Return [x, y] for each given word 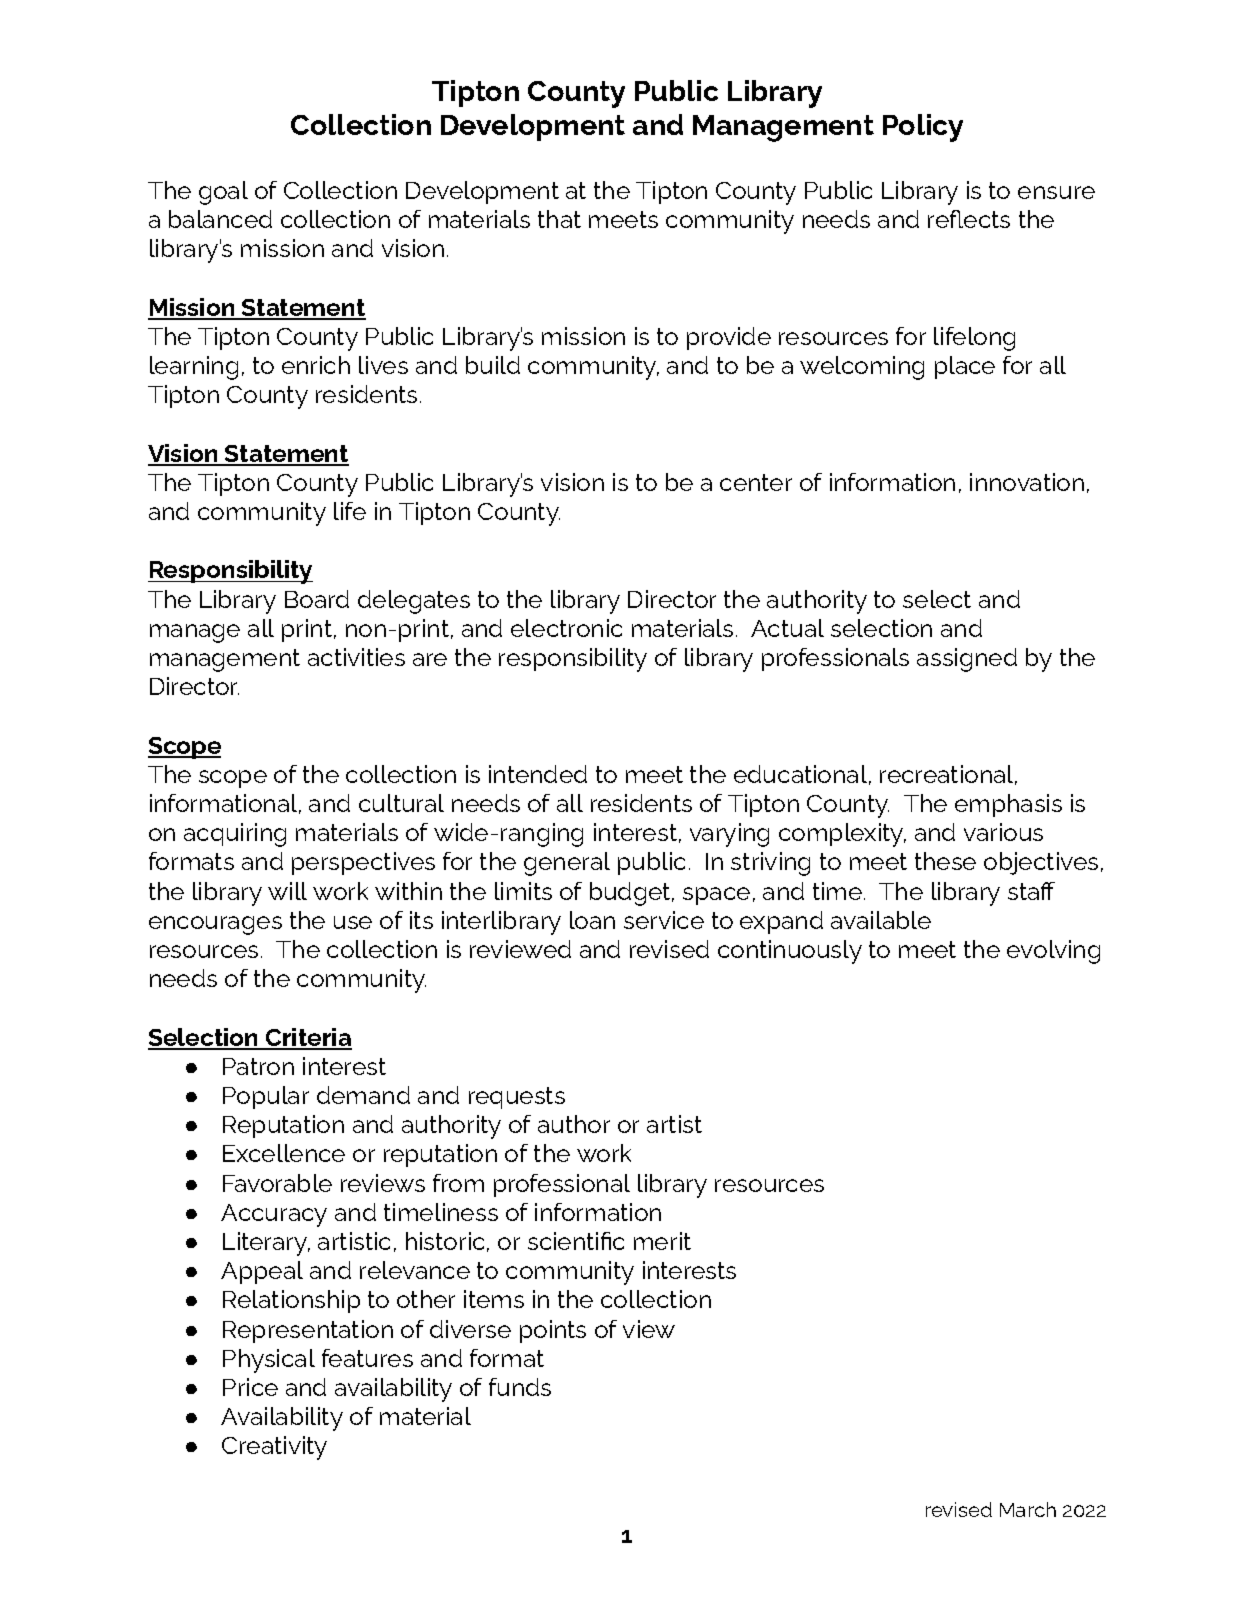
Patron [258, 1066]
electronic [566, 628]
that [559, 219]
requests [517, 1098]
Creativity [274, 1448]
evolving [1053, 952]
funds [520, 1387]
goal [223, 193]
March [1028, 1509]
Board [317, 599]
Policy [923, 128]
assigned [967, 660]
